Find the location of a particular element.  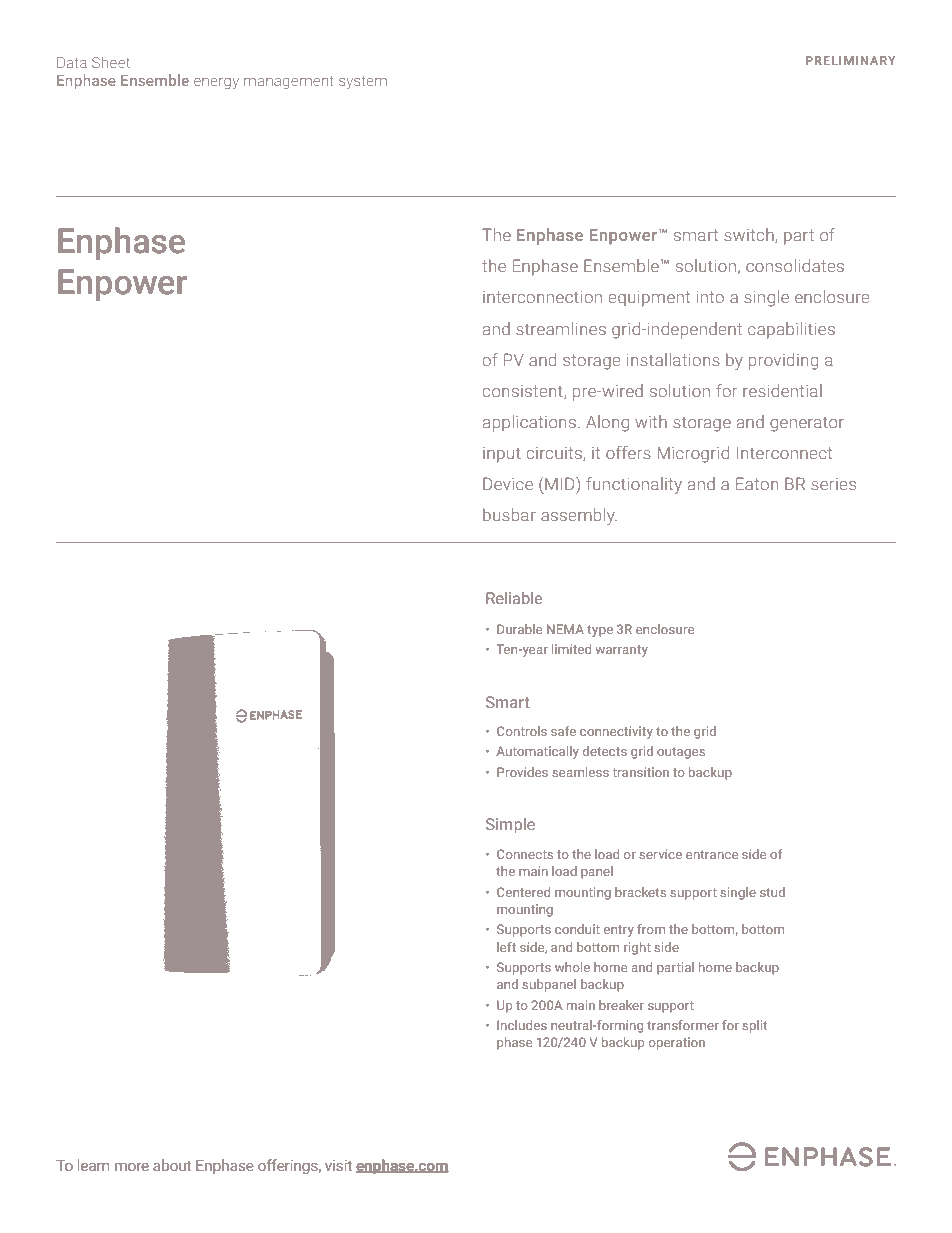

about is located at coordinates (172, 1165).
